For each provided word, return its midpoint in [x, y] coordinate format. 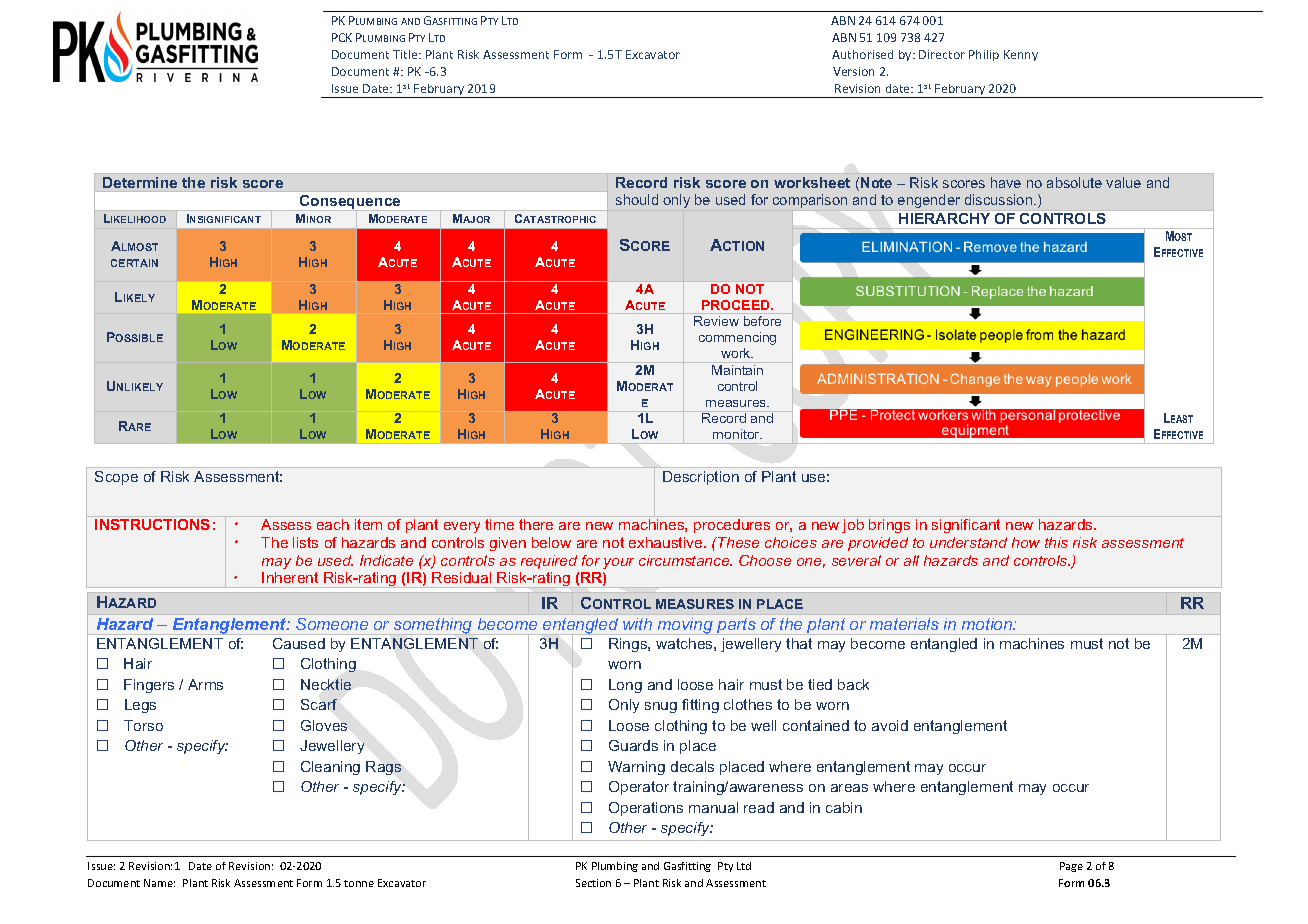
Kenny [1021, 55]
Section [593, 883]
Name [159, 883]
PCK [342, 37]
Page [1071, 867]
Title [406, 54]
